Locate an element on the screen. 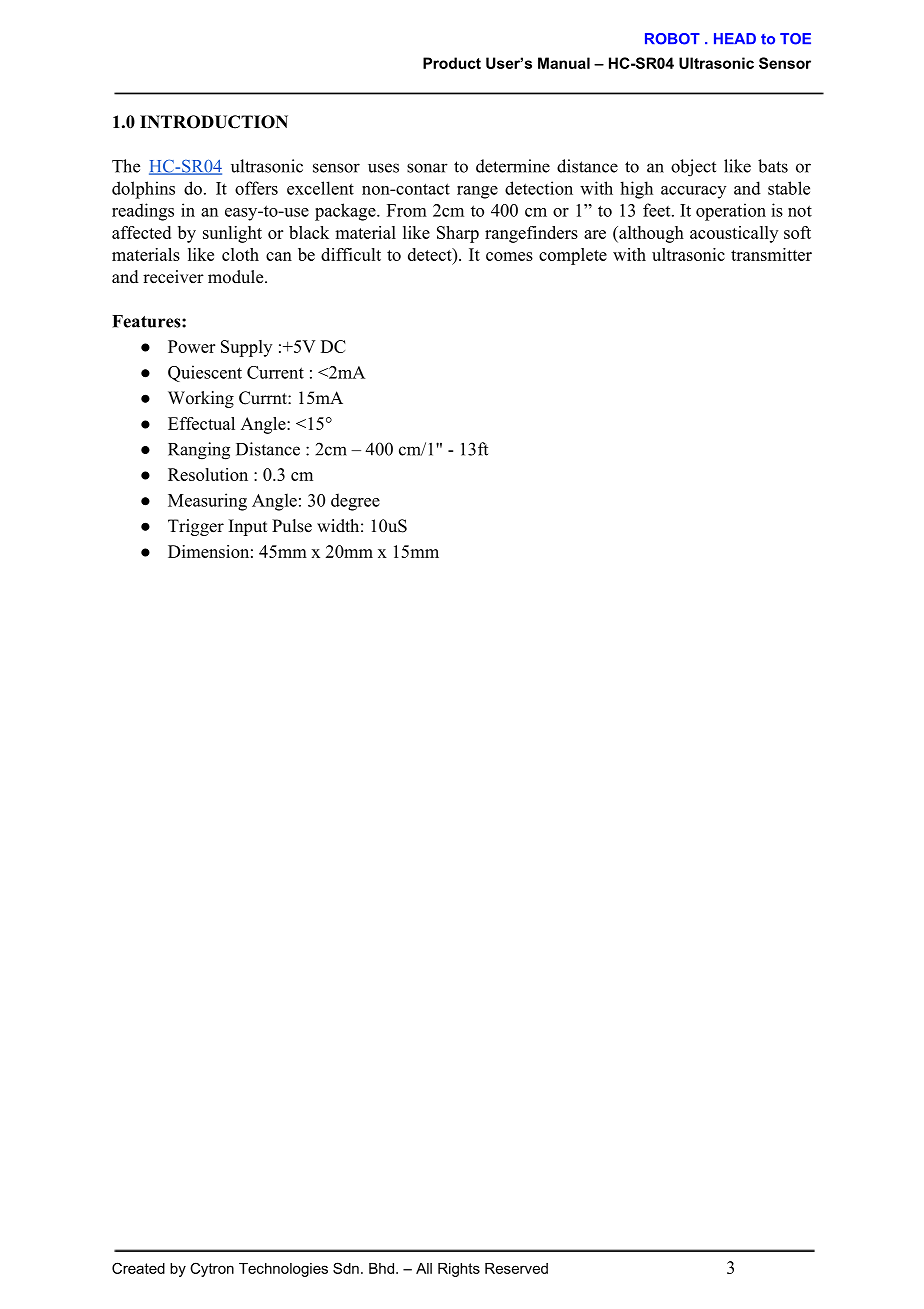 The height and width of the screenshot is (1309, 924). Reserved is located at coordinates (516, 1268).
